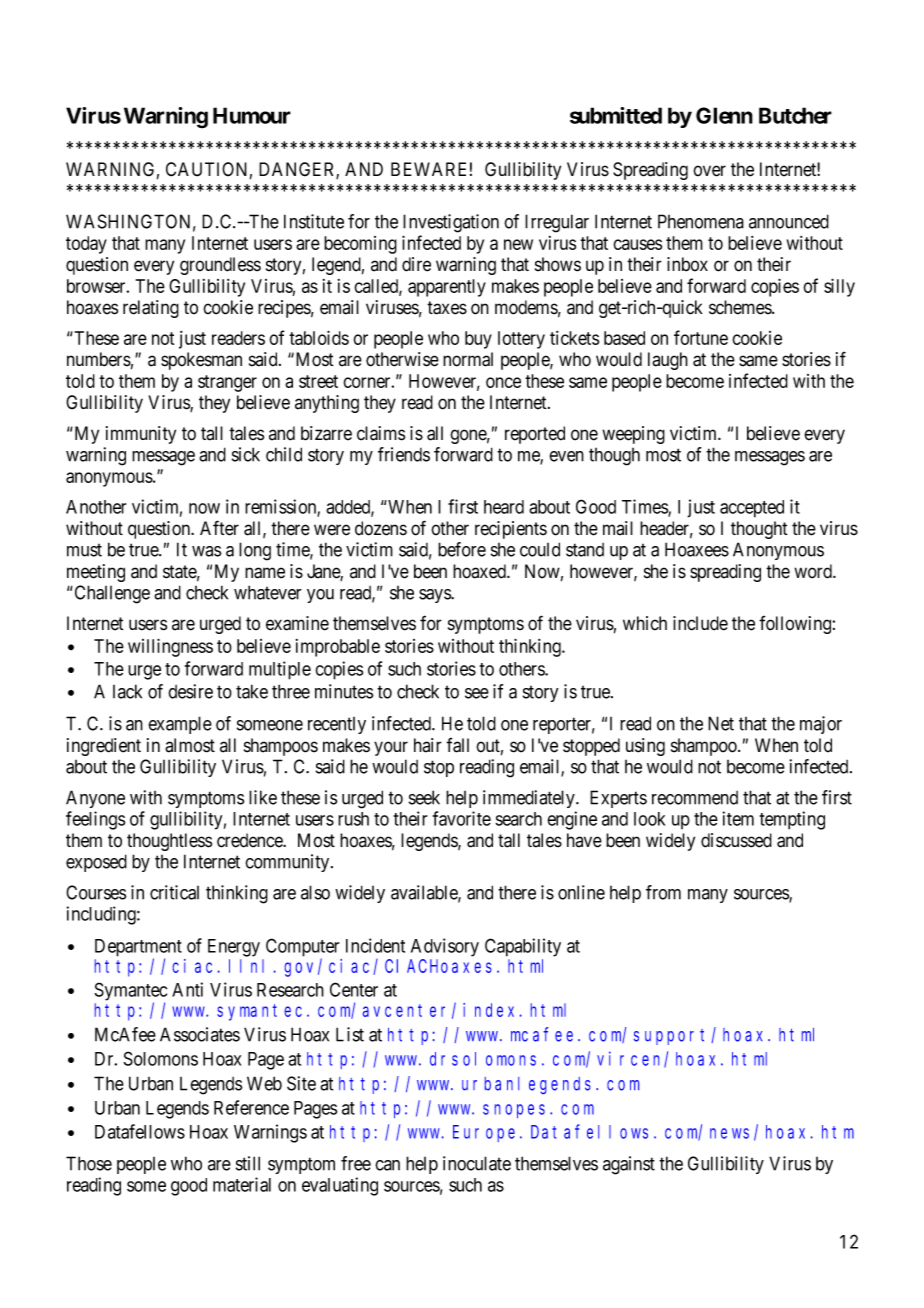  I want to click on Investigation, so click(451, 223).
